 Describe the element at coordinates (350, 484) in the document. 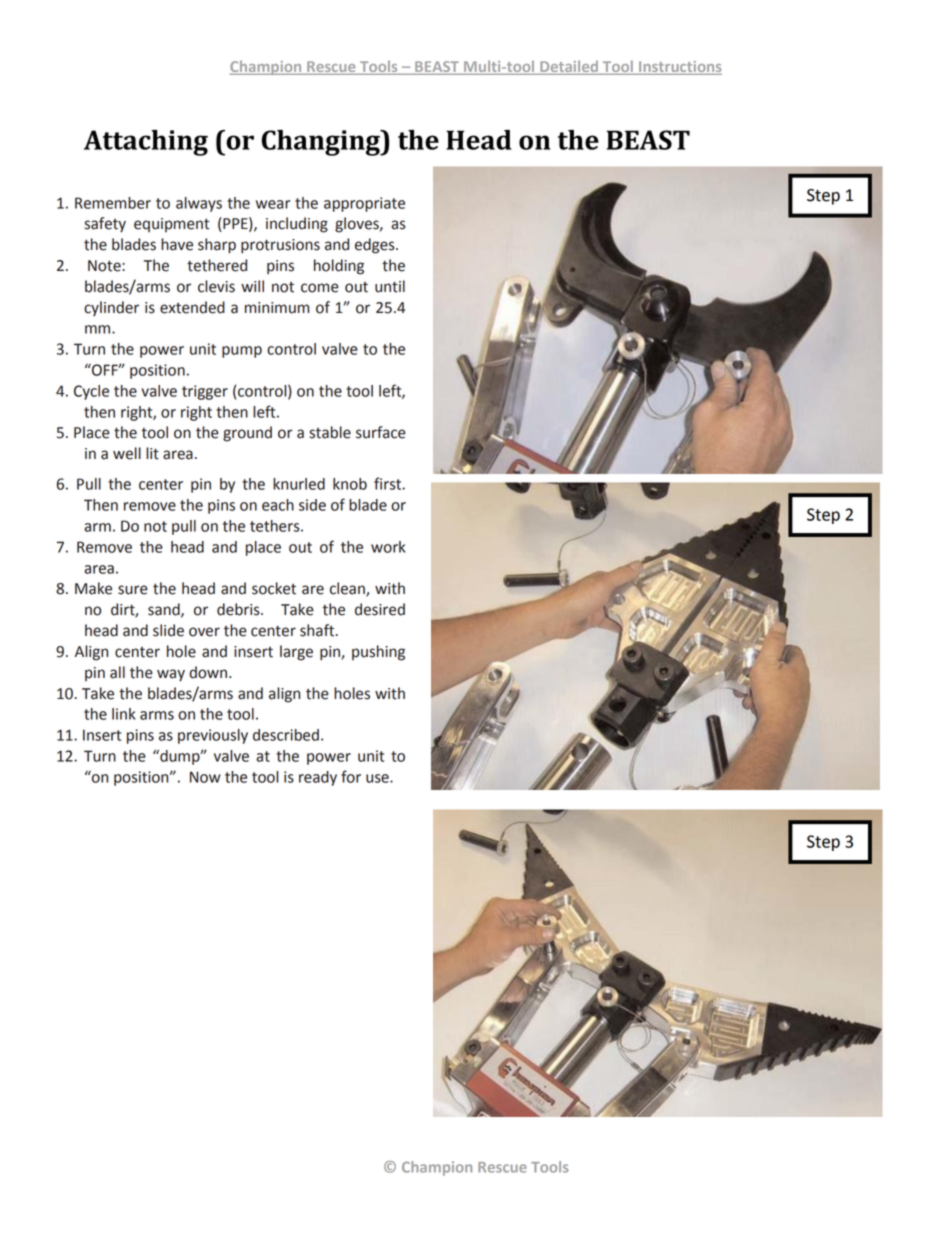

I see `knob` at that location.
